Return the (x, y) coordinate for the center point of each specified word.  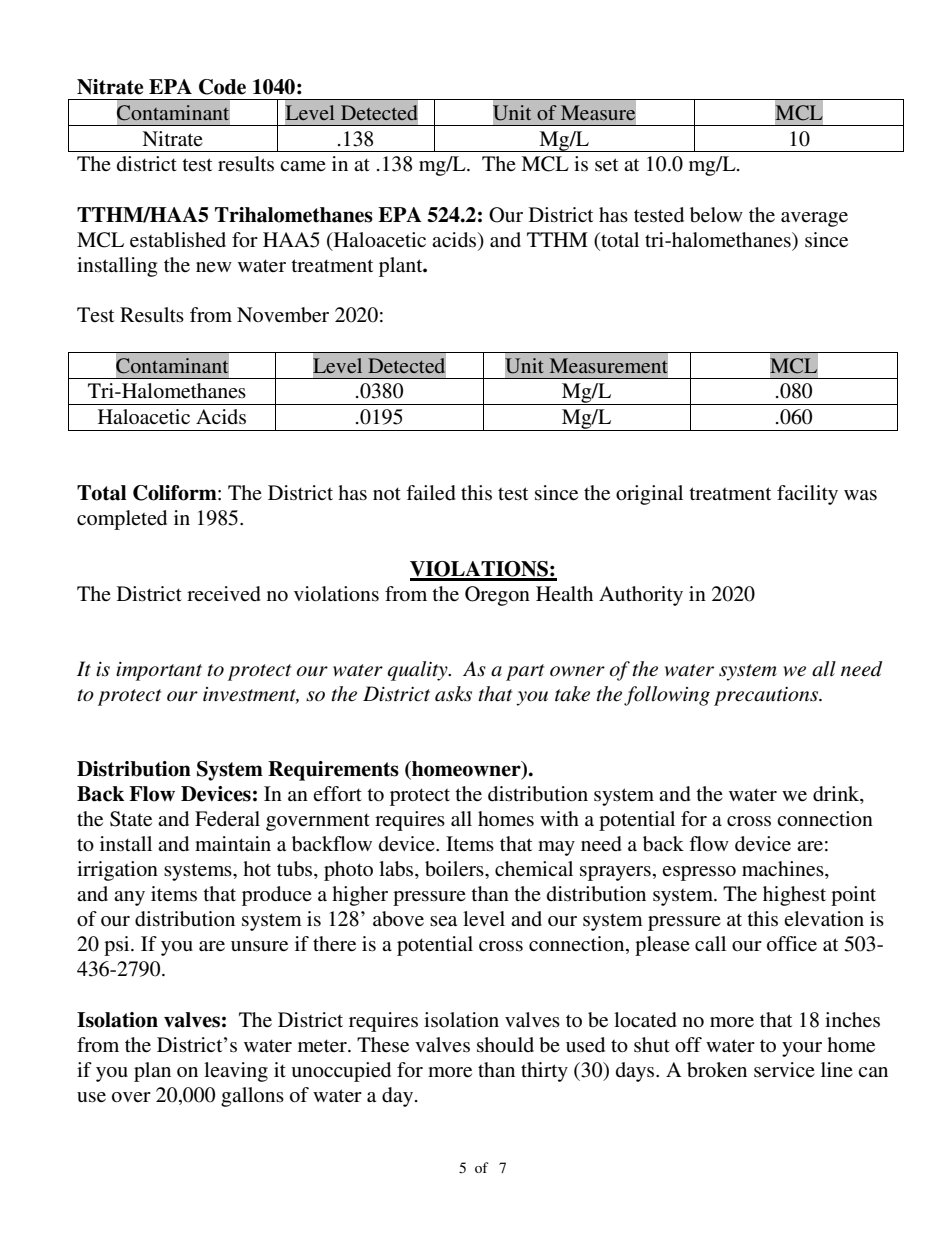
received (224, 594)
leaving (236, 1072)
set (606, 165)
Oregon (497, 596)
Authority (641, 596)
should (505, 1045)
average (814, 219)
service (784, 1070)
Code (222, 87)
